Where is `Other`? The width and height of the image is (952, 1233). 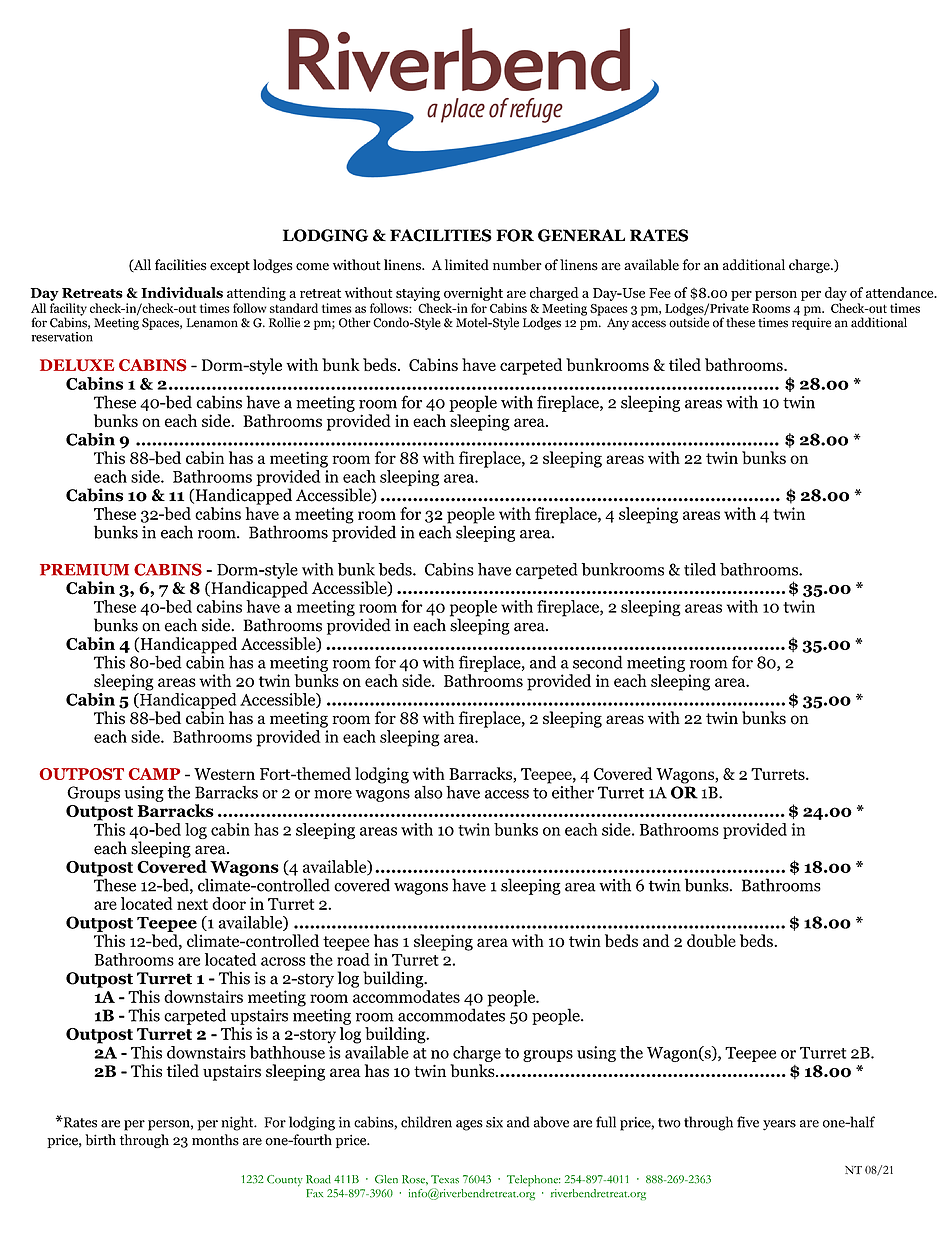 Other is located at coordinates (355, 322).
